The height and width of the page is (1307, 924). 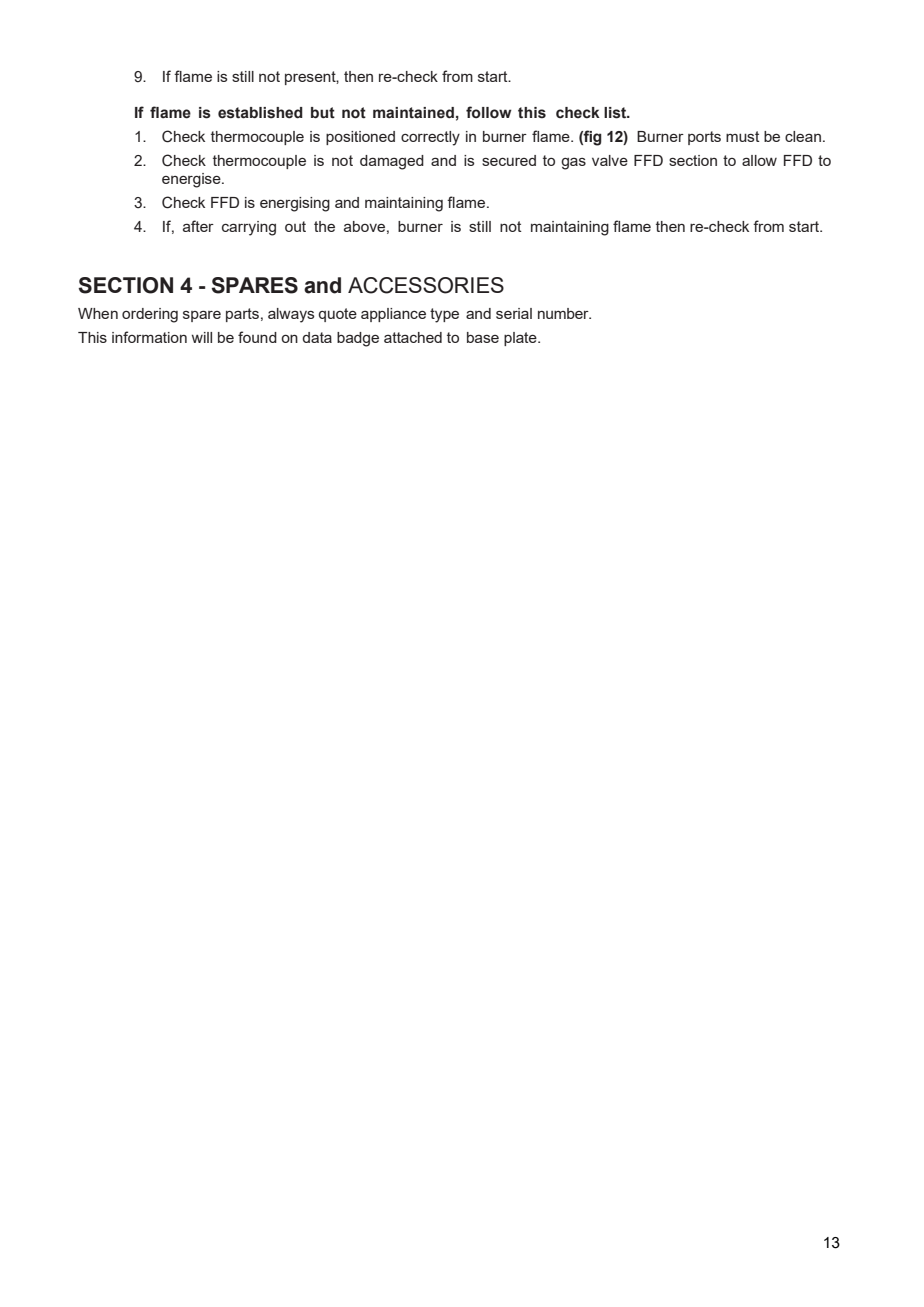 What do you see at coordinates (616, 113) in the page?
I see `list` at bounding box center [616, 113].
